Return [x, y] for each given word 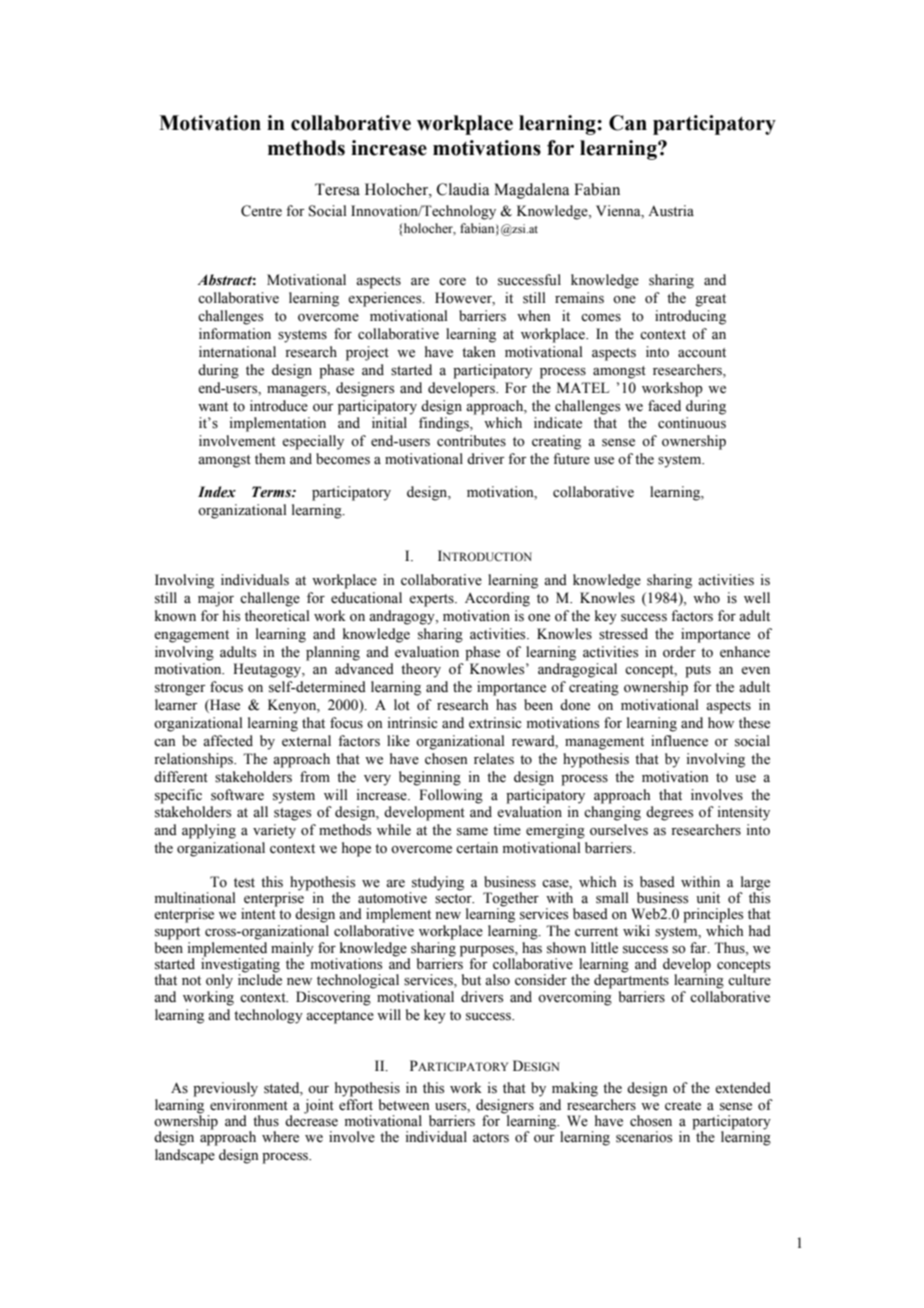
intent [259, 913]
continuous [692, 423]
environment [249, 1103]
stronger [180, 689]
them [270, 459]
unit [708, 897]
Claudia [463, 189]
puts [698, 671]
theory [421, 670]
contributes [471, 441]
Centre [261, 211]
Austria [671, 211]
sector [454, 899]
